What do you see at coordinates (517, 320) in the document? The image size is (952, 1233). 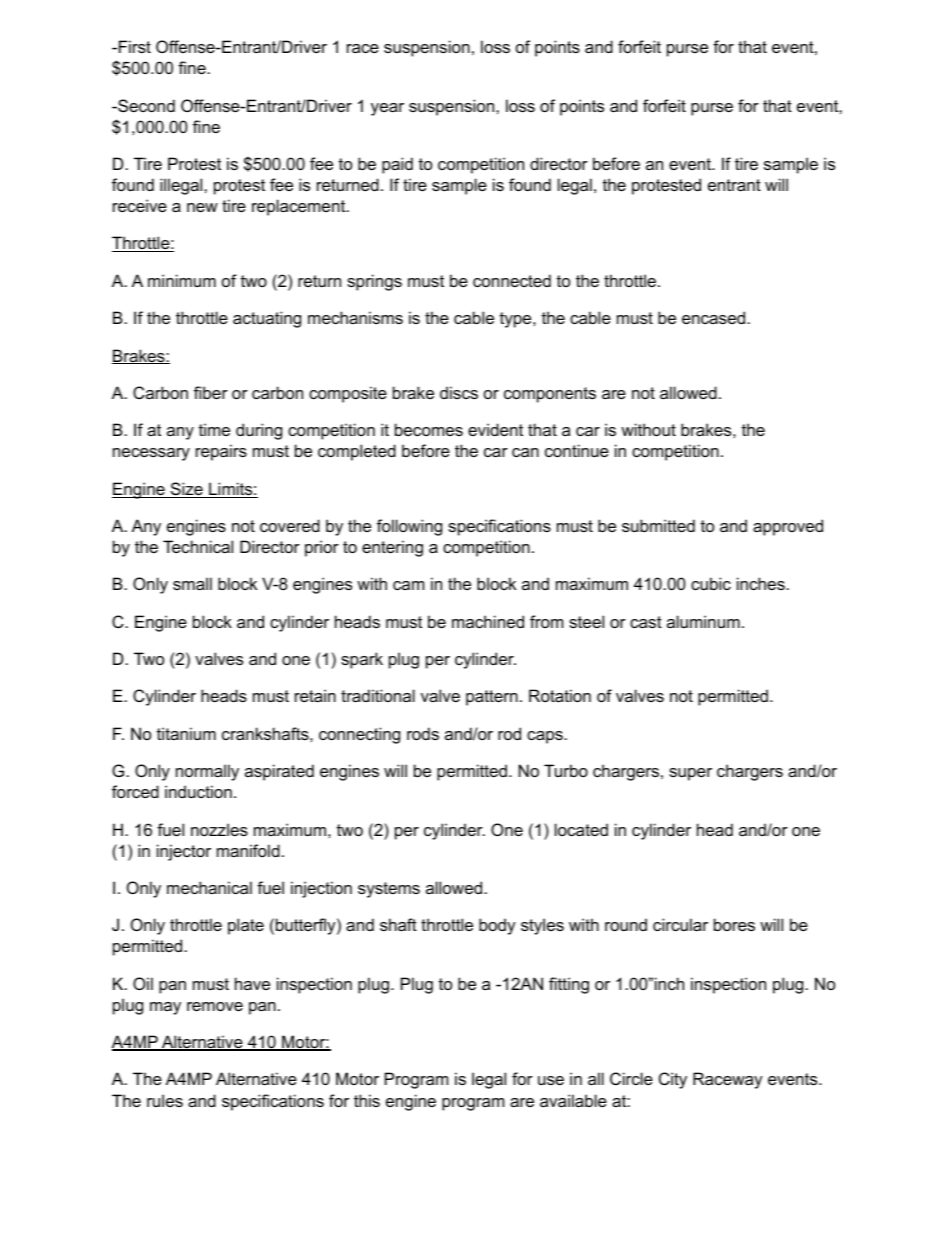 I see `type` at bounding box center [517, 320].
